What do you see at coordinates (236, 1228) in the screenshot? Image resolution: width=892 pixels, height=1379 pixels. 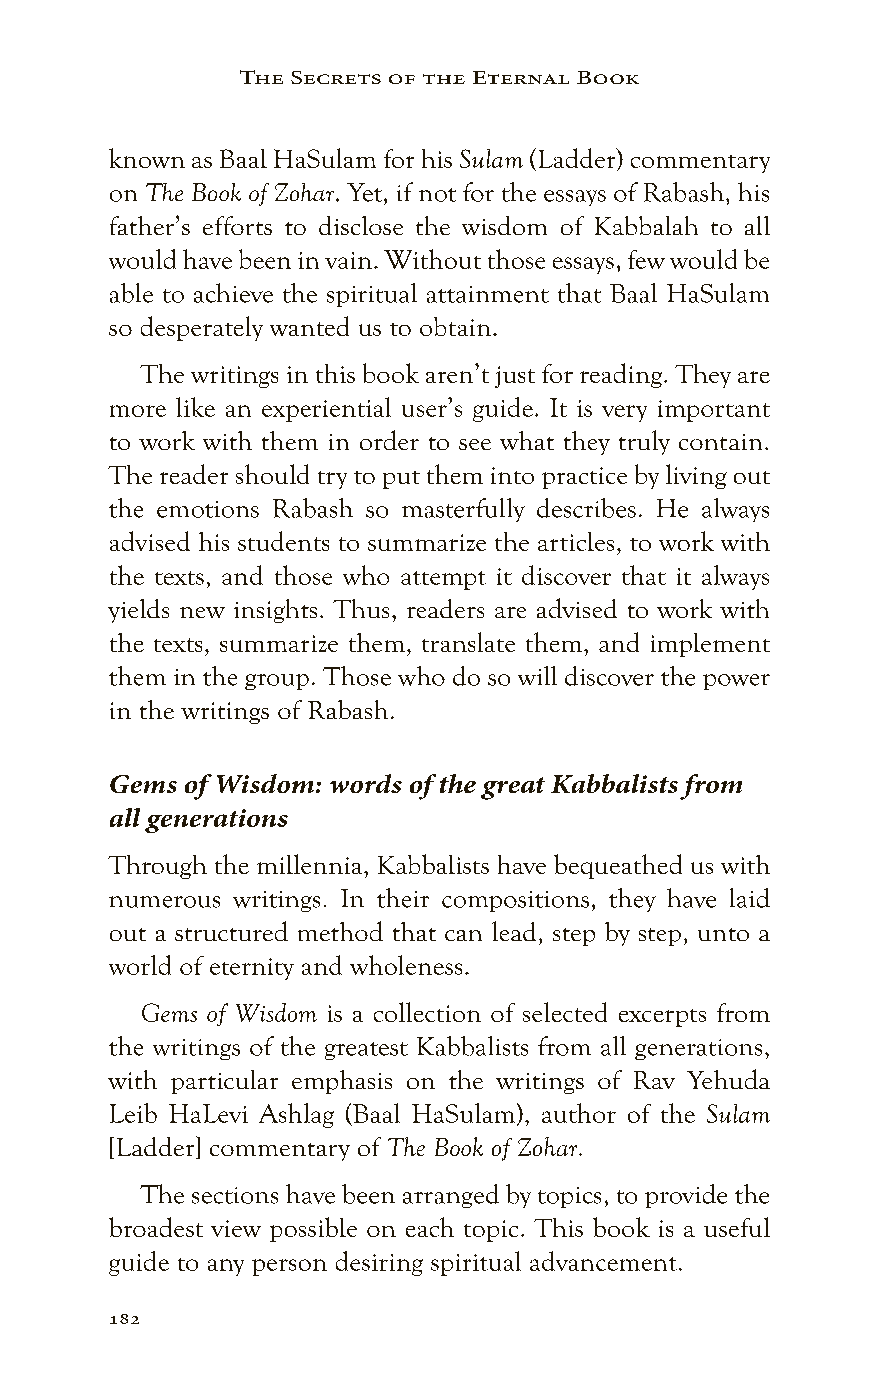 I see `view` at bounding box center [236, 1228].
